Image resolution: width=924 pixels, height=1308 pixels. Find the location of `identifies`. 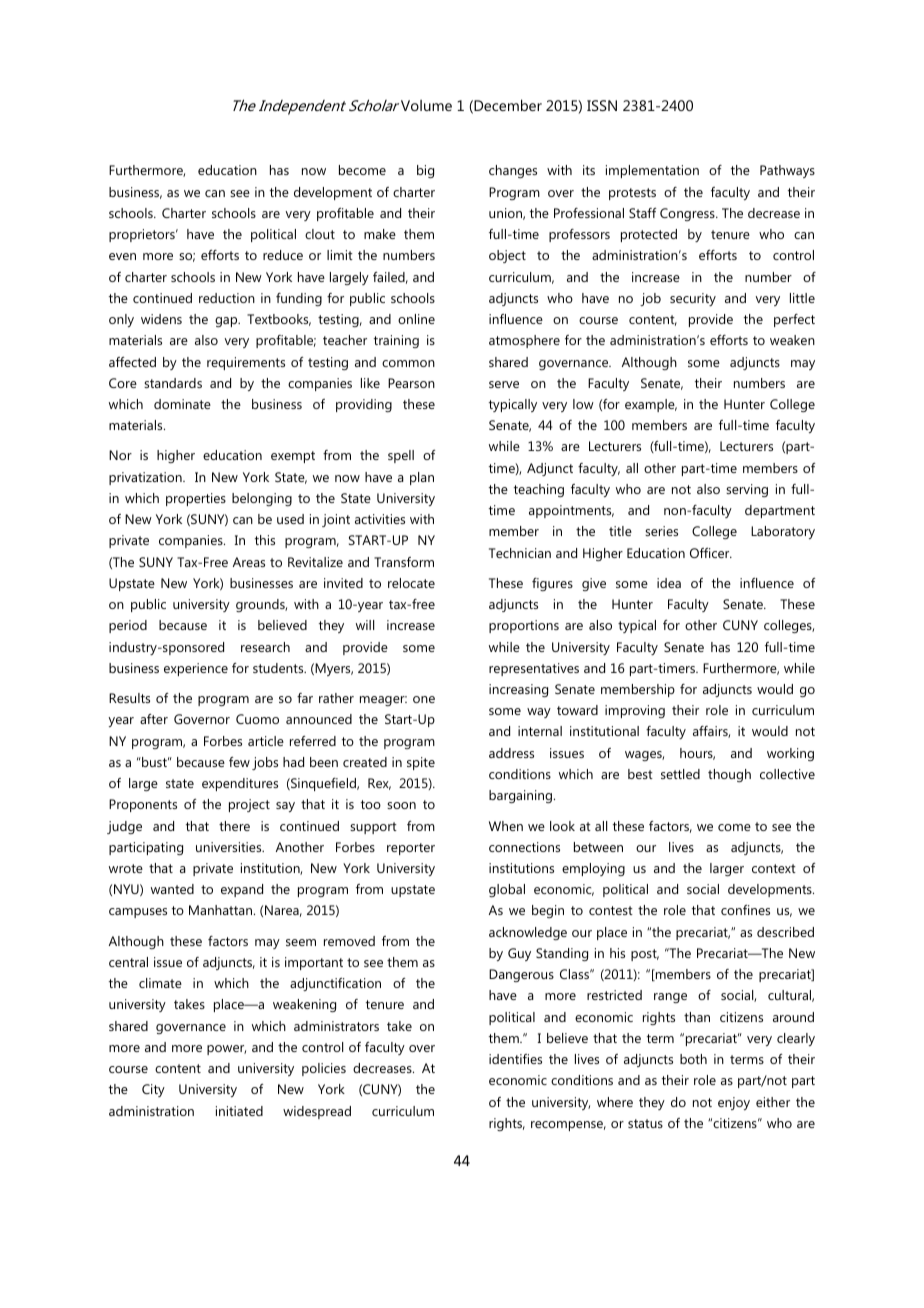

identifies is located at coordinates (515, 1059).
